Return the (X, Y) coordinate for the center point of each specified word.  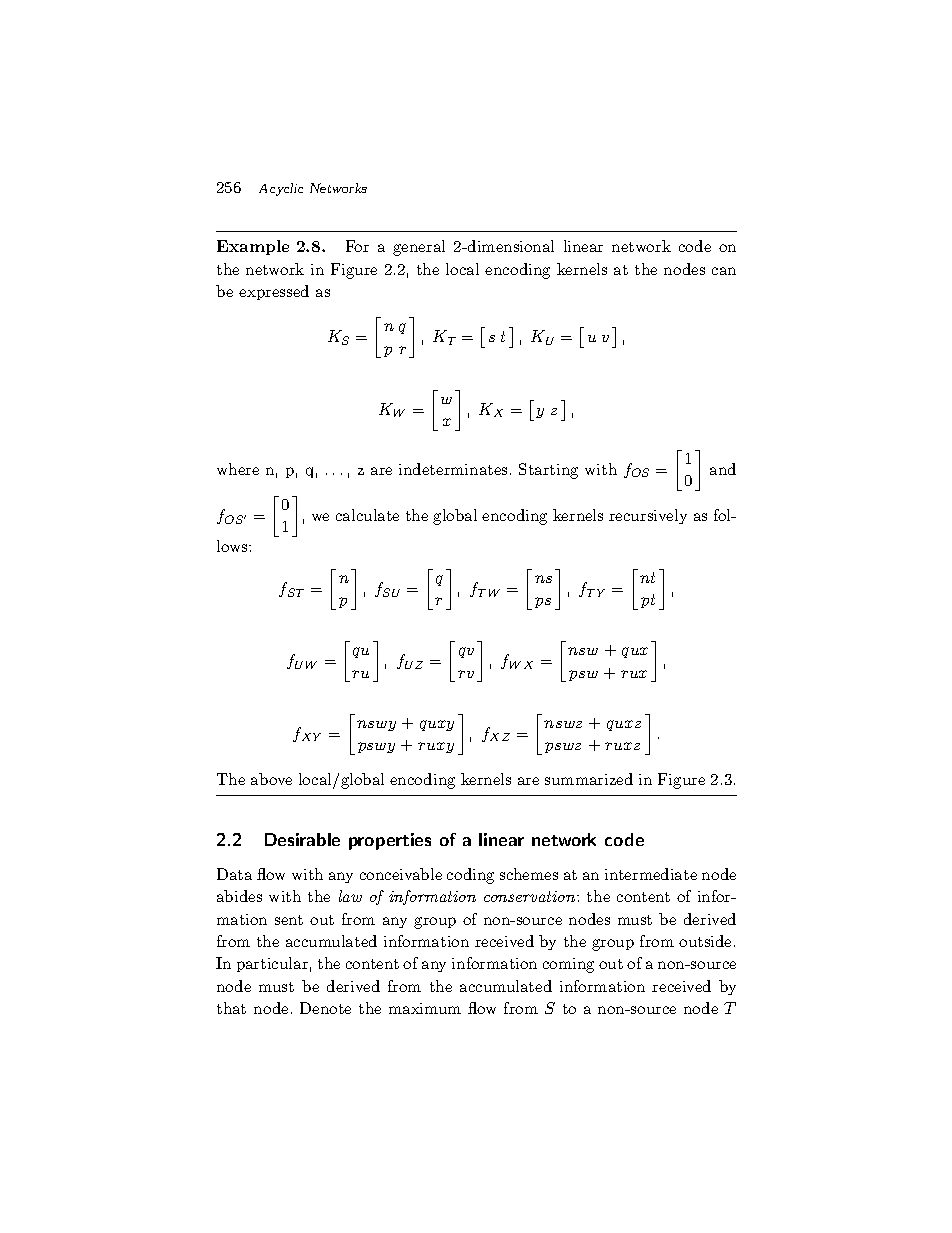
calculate (367, 515)
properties (390, 841)
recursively (648, 516)
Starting (548, 471)
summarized (589, 779)
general (419, 248)
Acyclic (281, 189)
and (723, 469)
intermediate (651, 874)
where (238, 469)
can (724, 271)
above (271, 779)
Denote (325, 1008)
